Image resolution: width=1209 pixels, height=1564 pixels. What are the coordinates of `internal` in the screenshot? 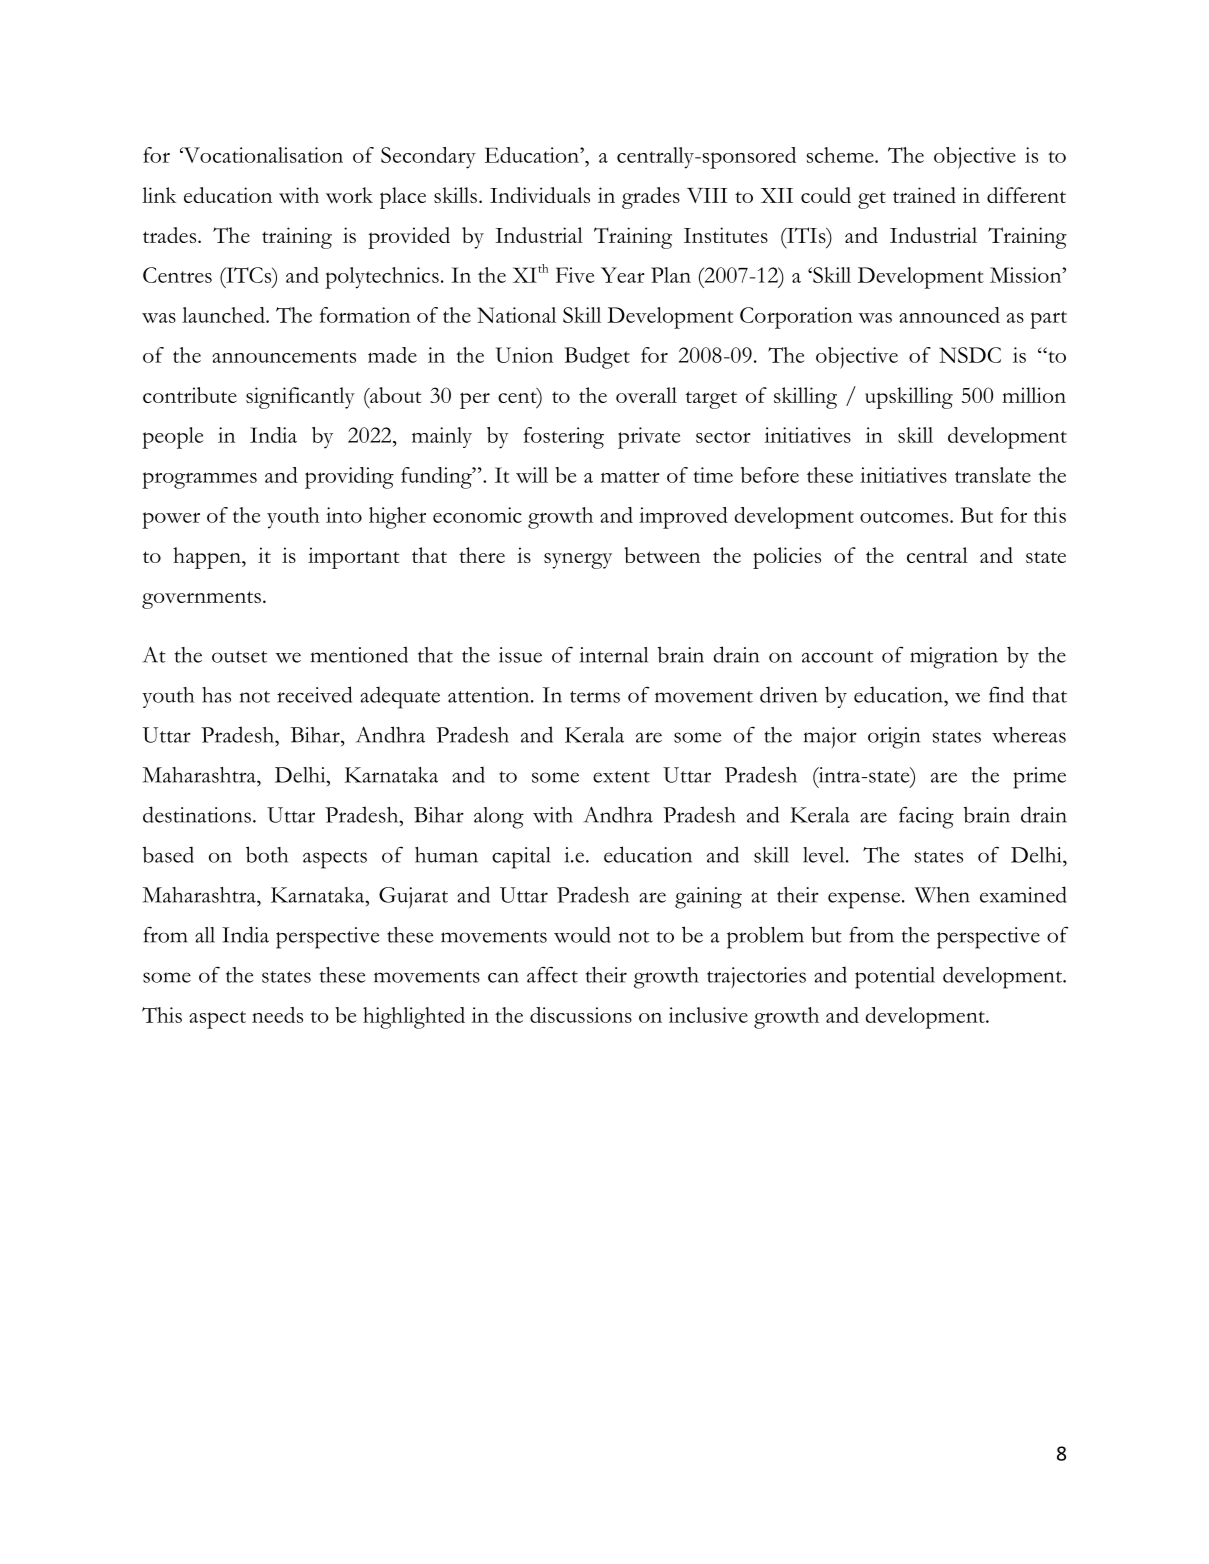 It's located at (614, 655).
